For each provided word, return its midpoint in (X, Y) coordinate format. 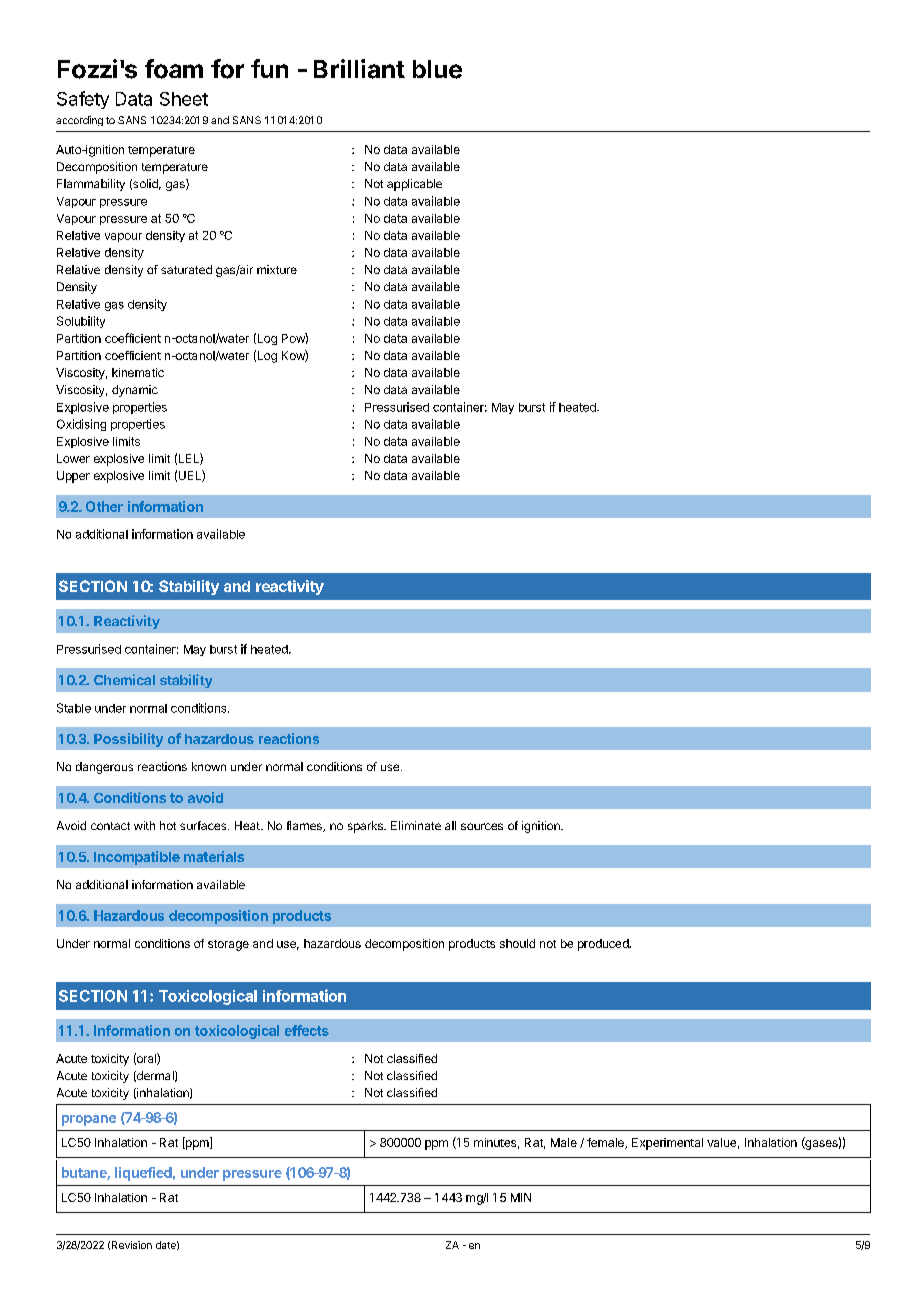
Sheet (184, 99)
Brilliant (359, 69)
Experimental (667, 1144)
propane (89, 1120)
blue (437, 69)
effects (307, 1030)
